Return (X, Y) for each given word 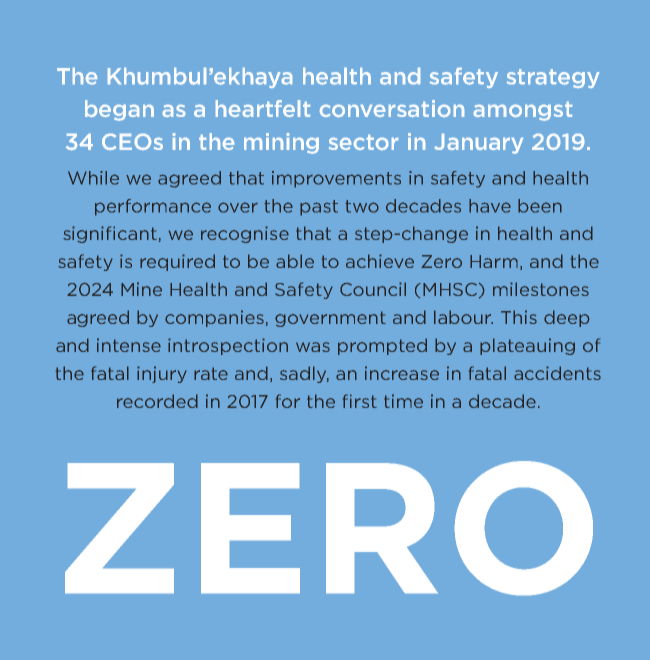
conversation (392, 108)
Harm (494, 261)
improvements (336, 179)
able (295, 261)
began (119, 110)
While (93, 178)
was (313, 347)
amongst (523, 111)
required (177, 262)
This (519, 317)
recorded (157, 401)
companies (214, 318)
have (490, 206)
